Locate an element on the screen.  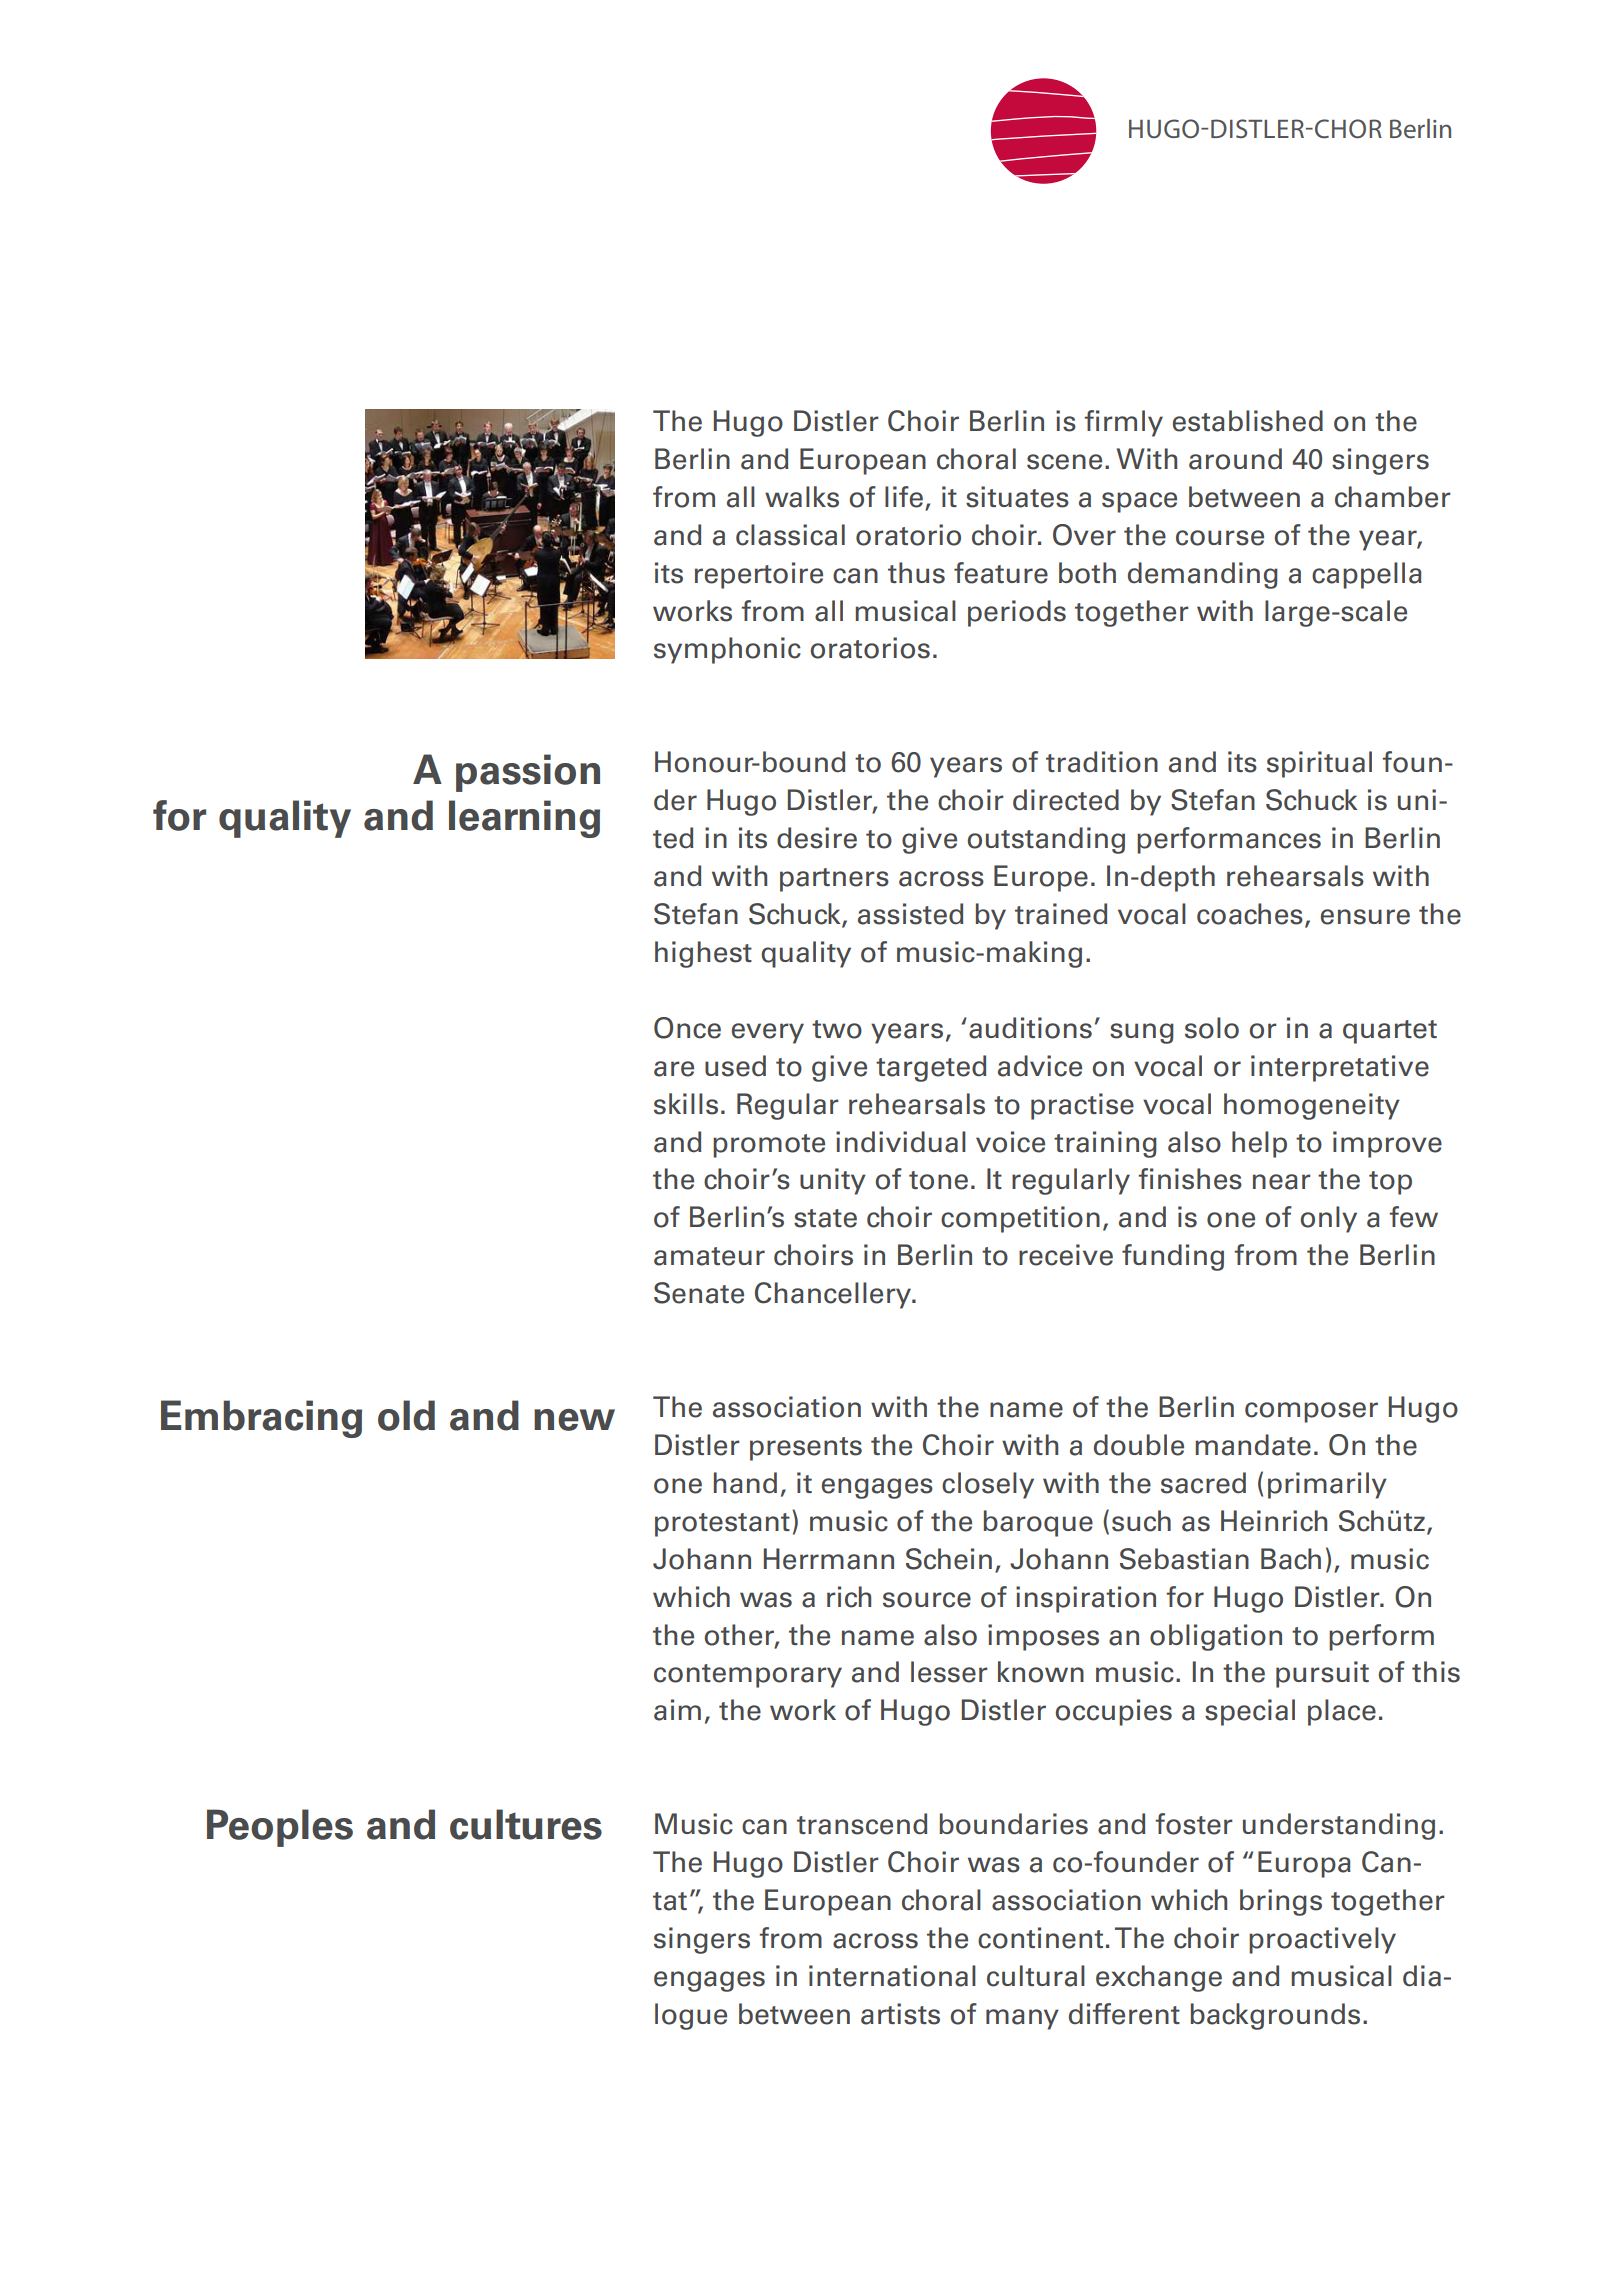
presents is located at coordinates (806, 1449).
